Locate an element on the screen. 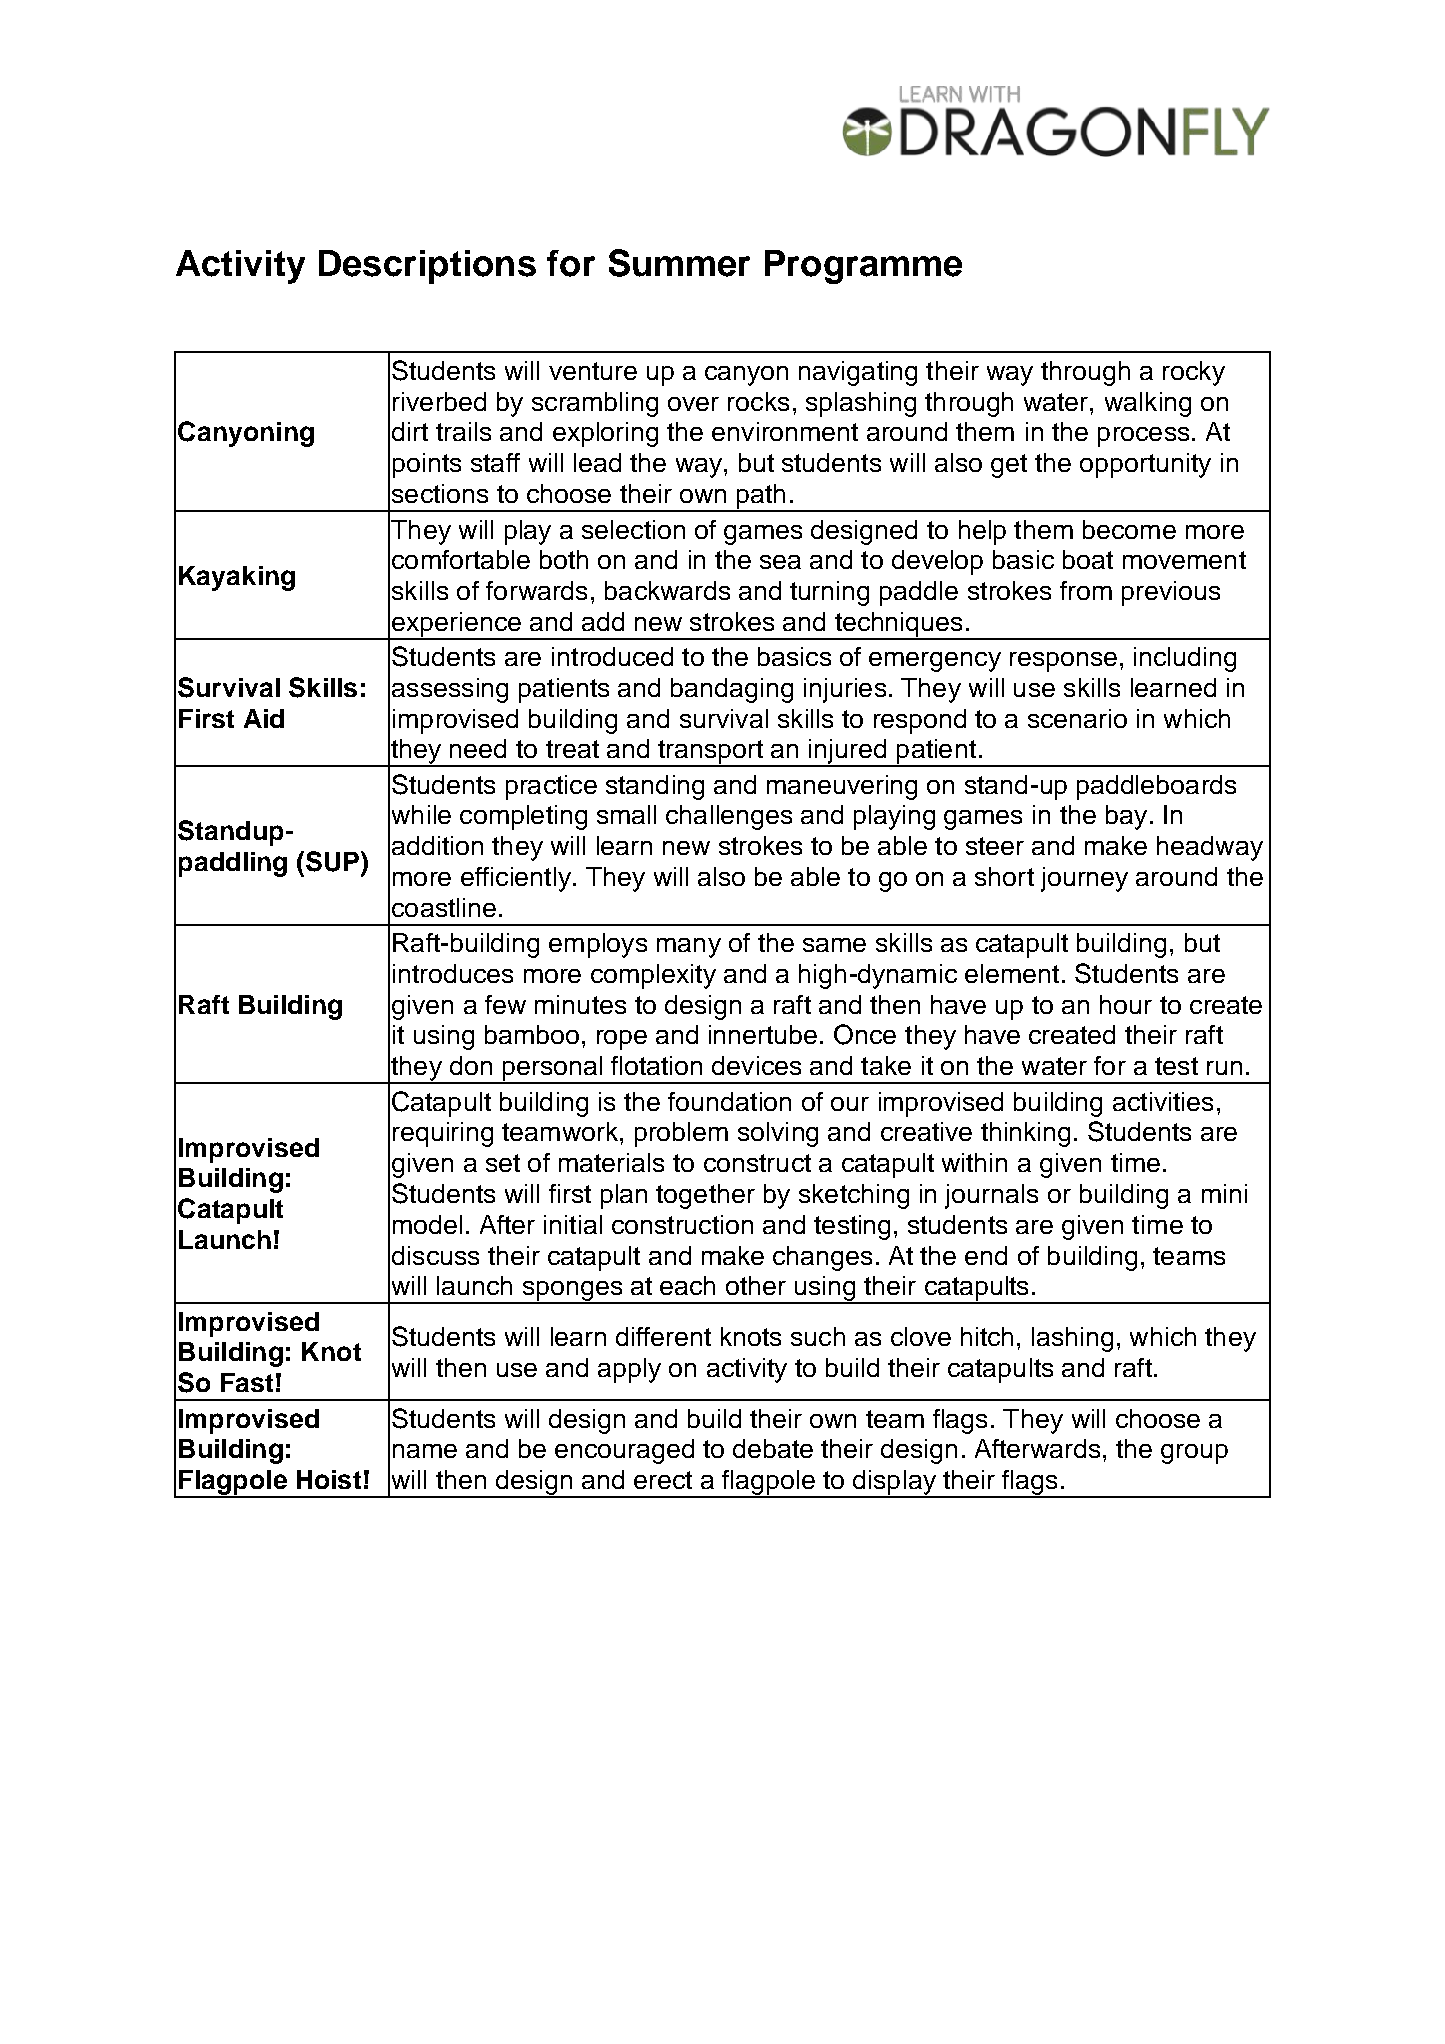 This screenshot has width=1445, height=2044. Hoist is located at coordinates (329, 1479).
